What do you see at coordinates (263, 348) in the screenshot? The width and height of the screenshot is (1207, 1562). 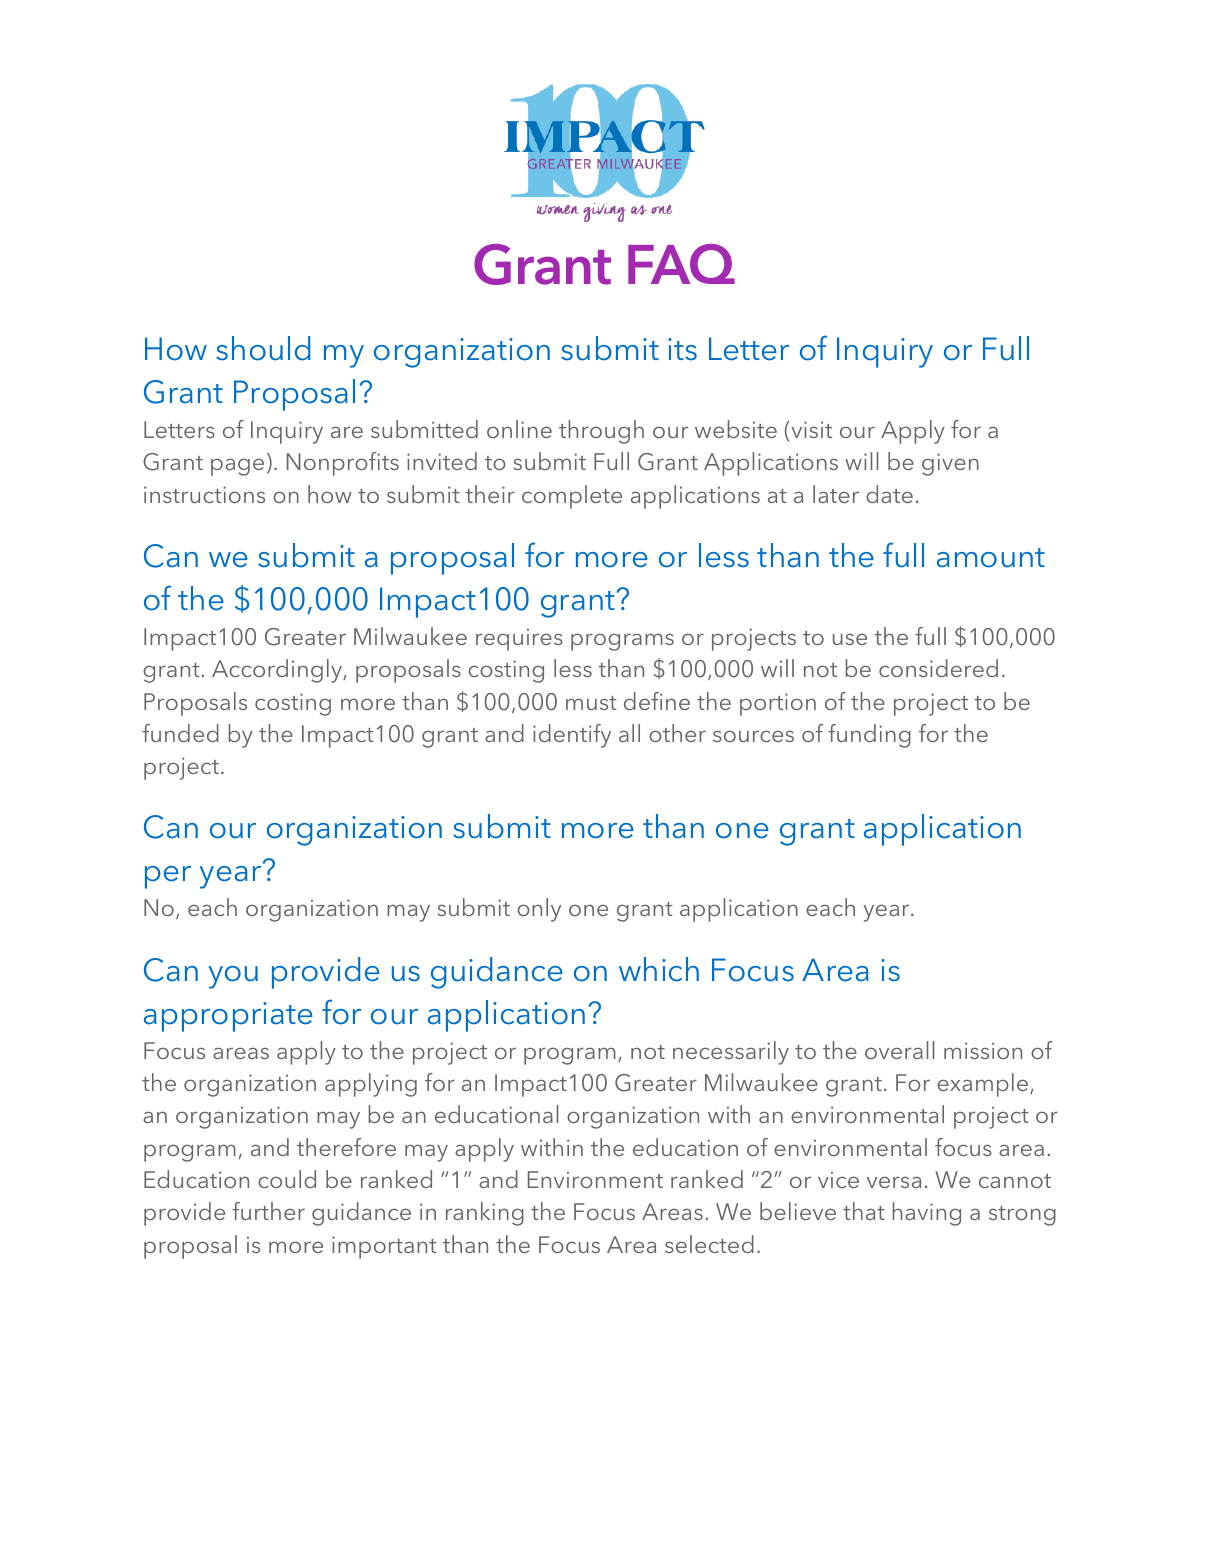 I see `should` at bounding box center [263, 348].
